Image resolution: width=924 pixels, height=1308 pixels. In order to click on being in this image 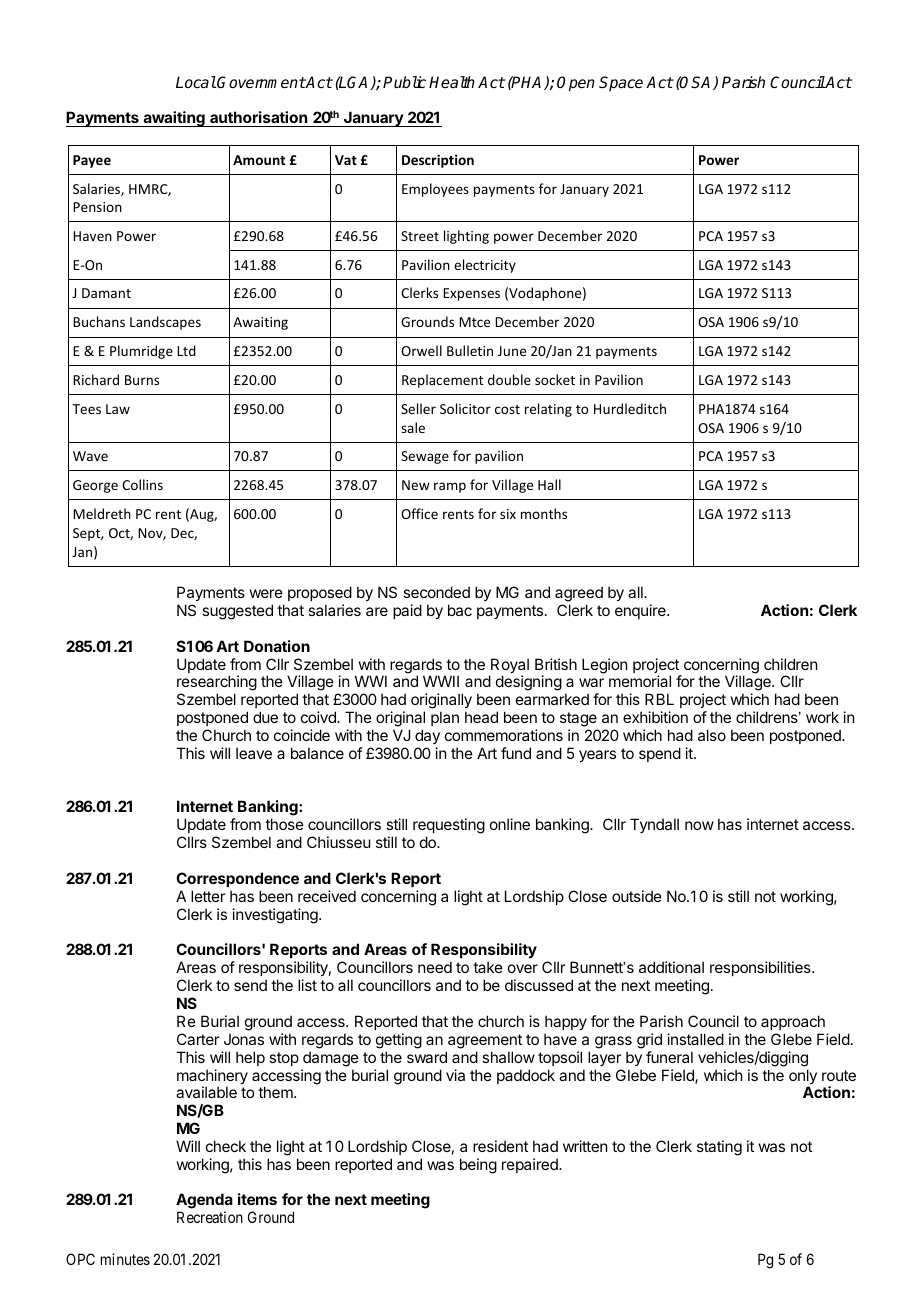, I will do `click(478, 1166)`.
